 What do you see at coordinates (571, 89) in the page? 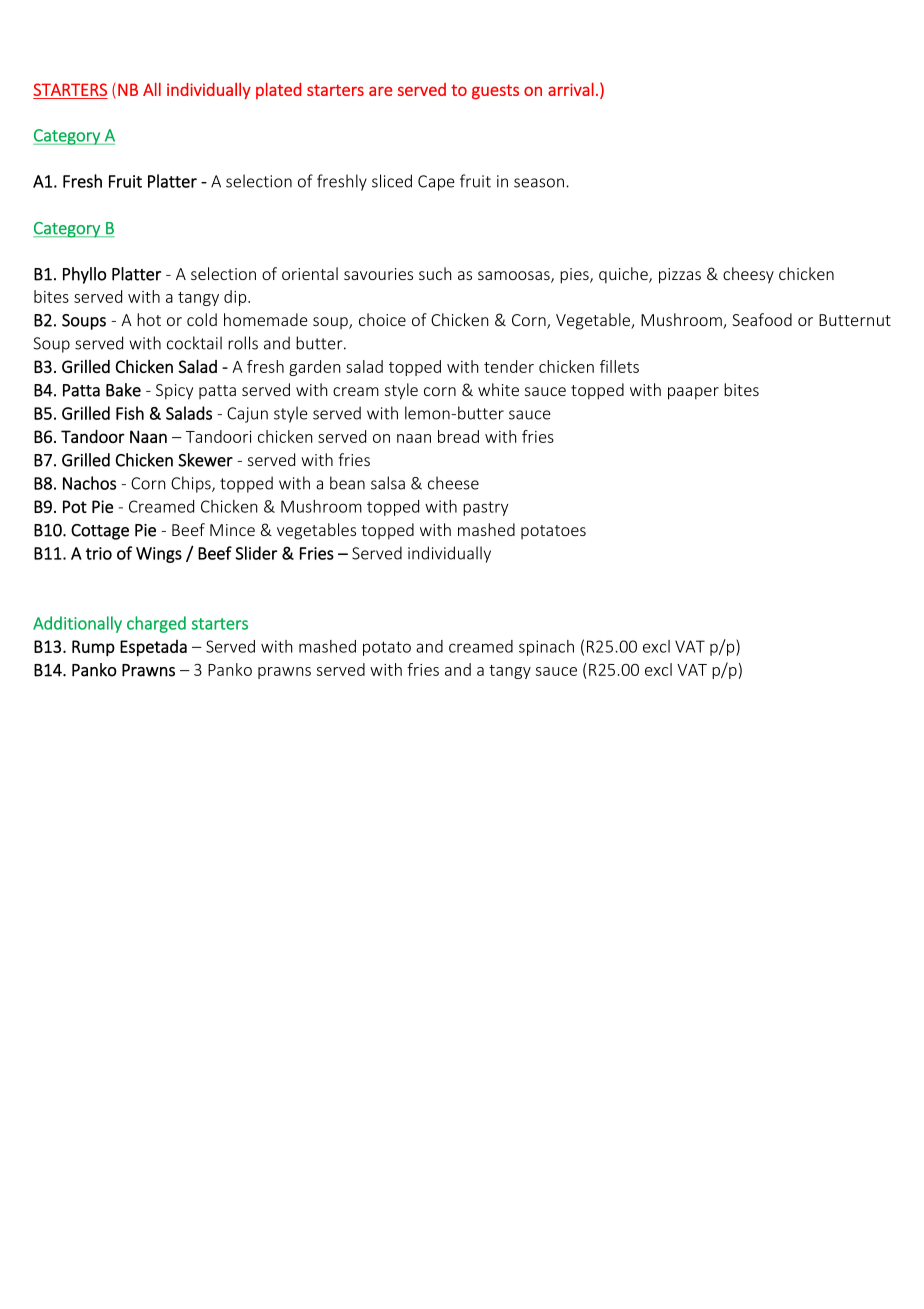
I see `arrival` at bounding box center [571, 89].
